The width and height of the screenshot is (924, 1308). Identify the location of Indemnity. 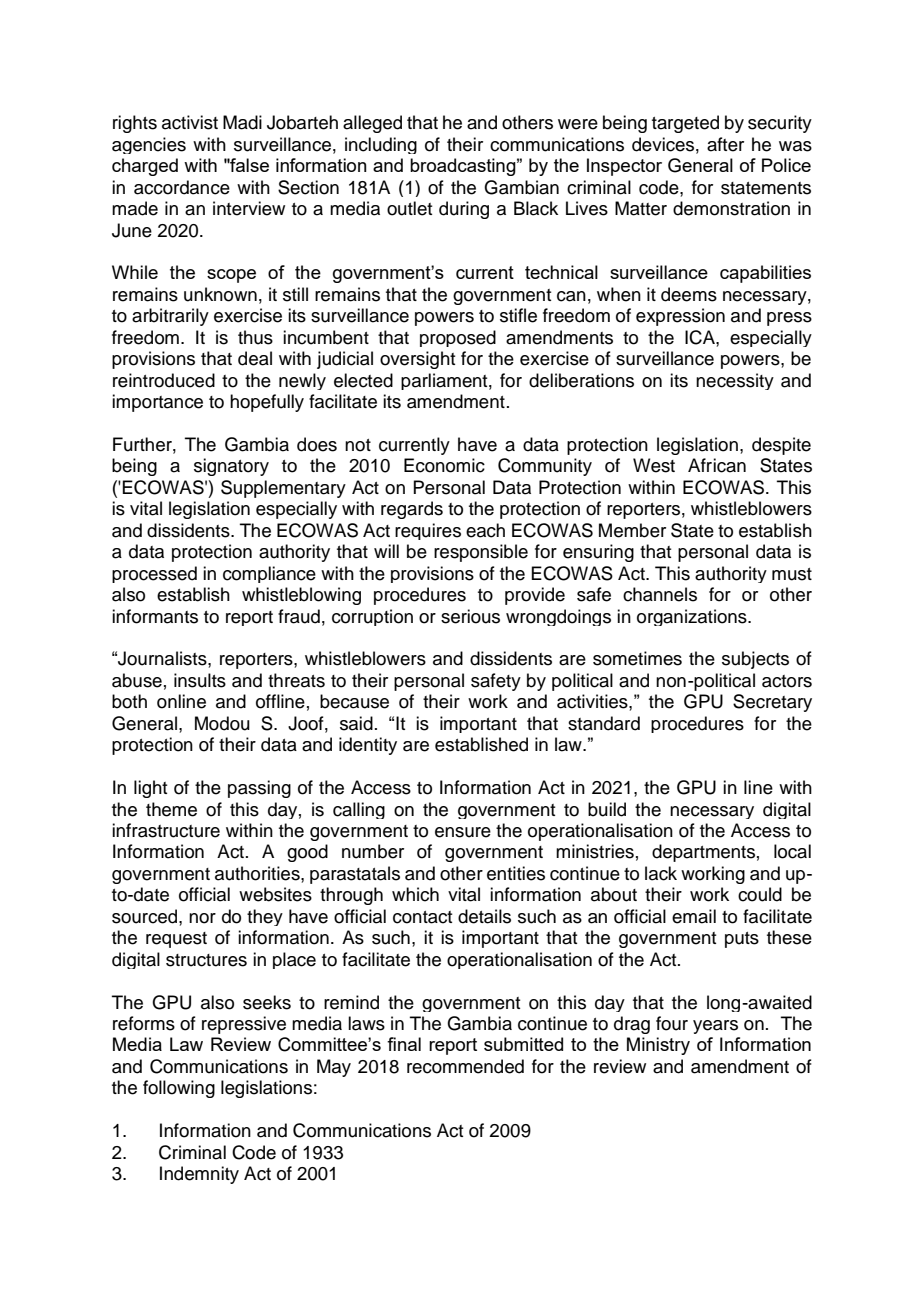
(199, 1175).
